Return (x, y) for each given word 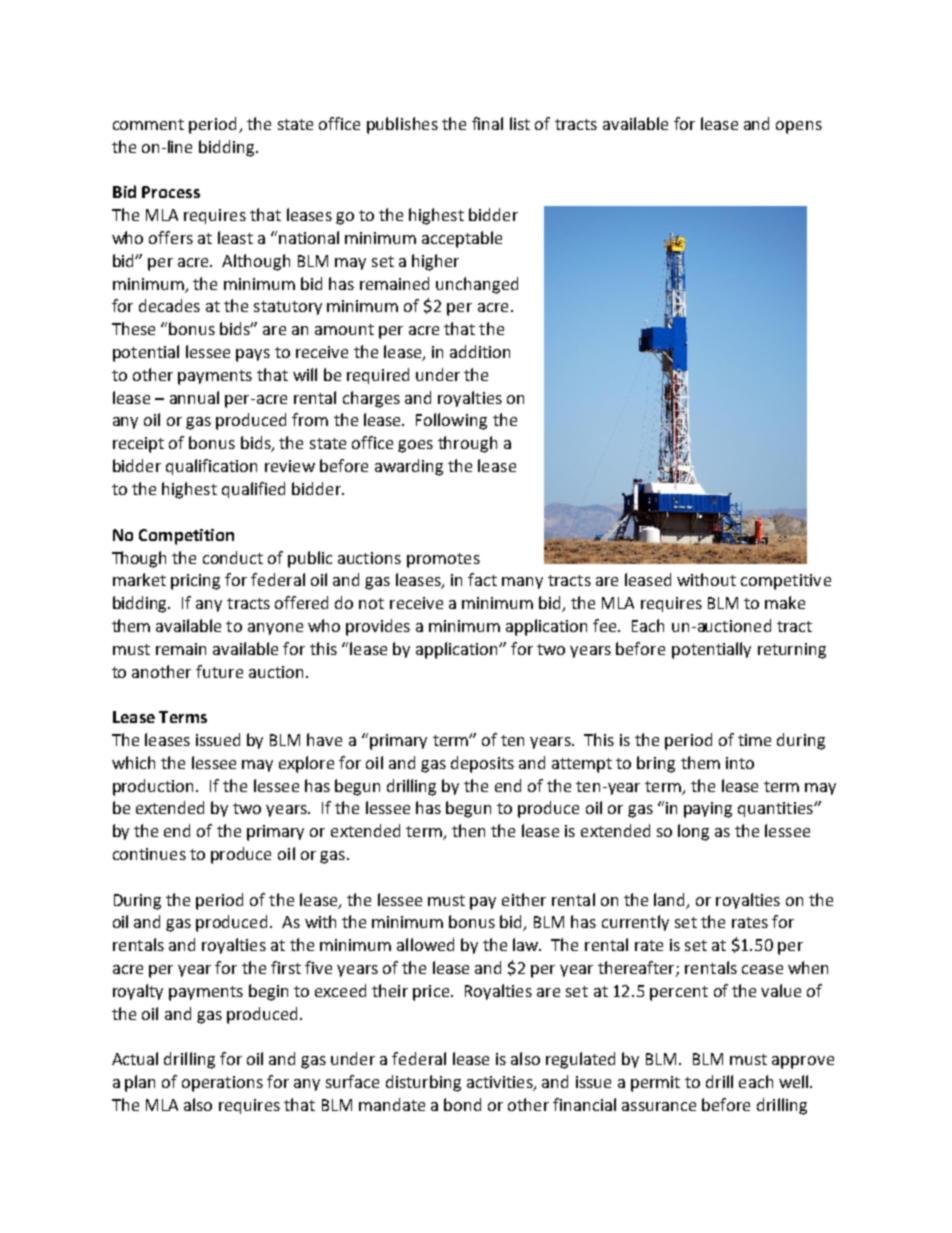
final (487, 123)
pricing (195, 582)
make (785, 602)
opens (799, 127)
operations (222, 1084)
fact (482, 579)
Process (171, 192)
